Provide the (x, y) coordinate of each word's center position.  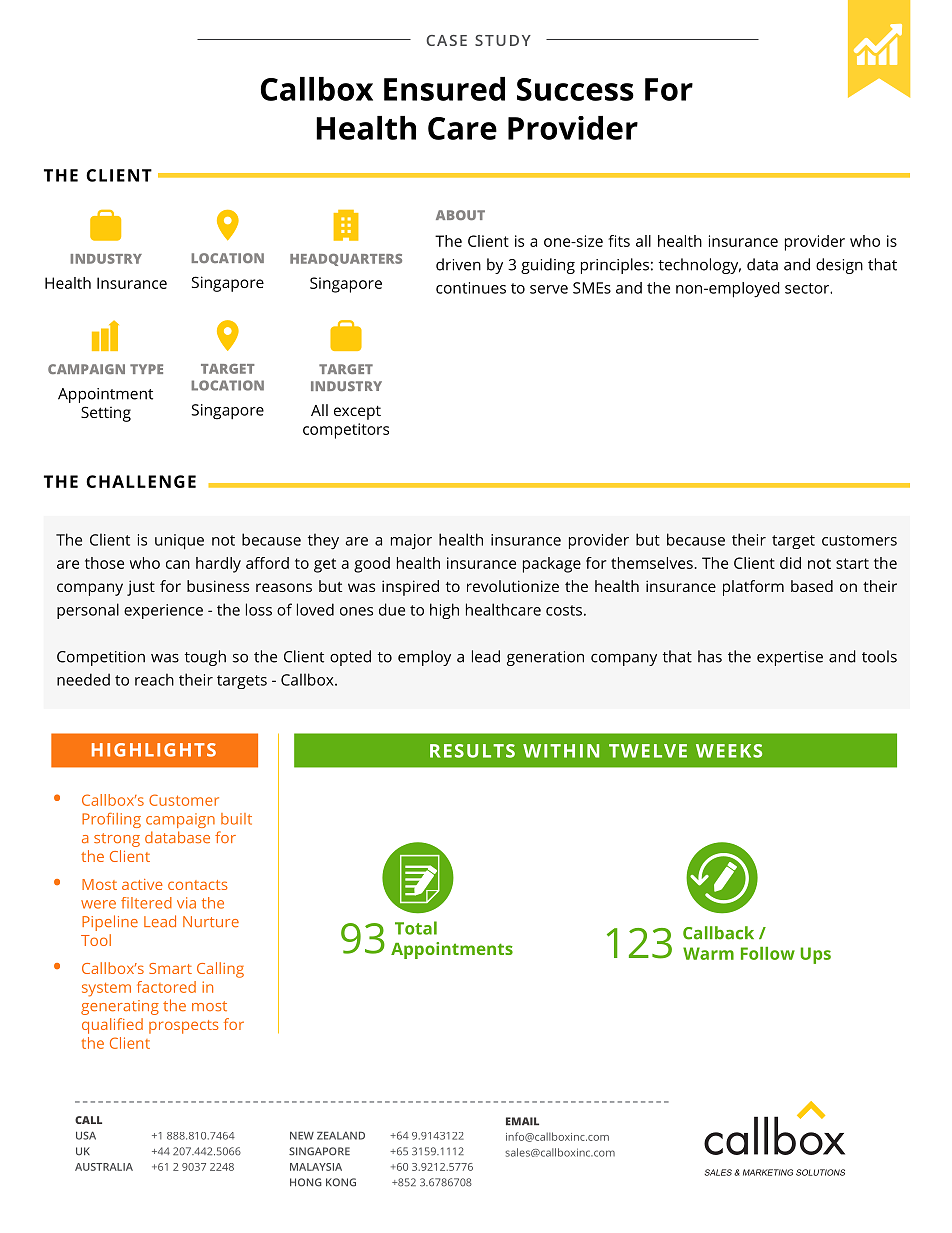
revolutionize (513, 586)
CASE (446, 40)
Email (522, 1121)
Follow (768, 953)
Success (575, 89)
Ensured (444, 89)
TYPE (146, 369)
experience (163, 611)
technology (700, 266)
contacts (198, 885)
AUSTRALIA (104, 1167)
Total (416, 928)
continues (471, 288)
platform (753, 588)
